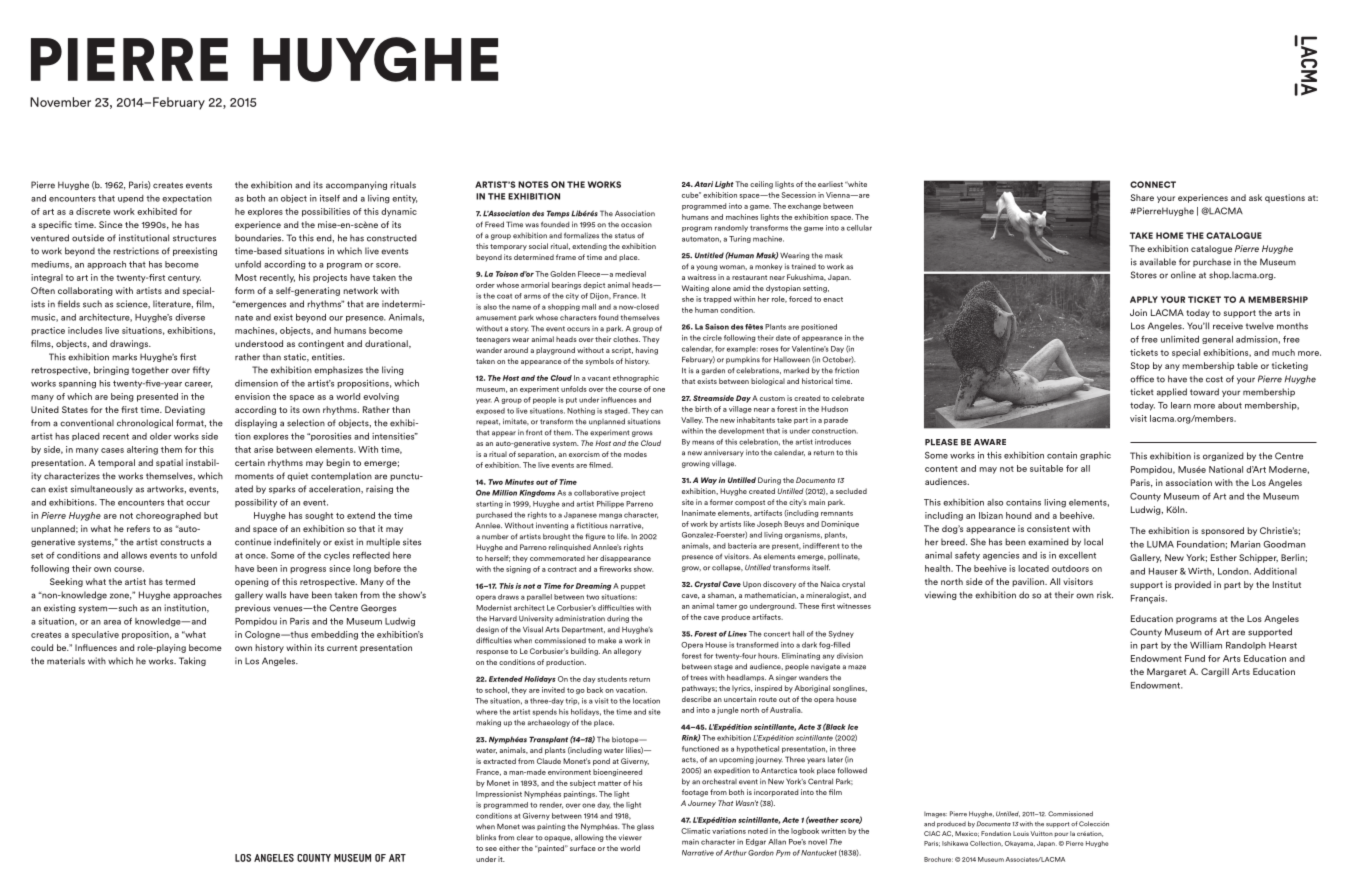  Describe the element at coordinates (190, 317) in the screenshot. I see `diverse` at that location.
